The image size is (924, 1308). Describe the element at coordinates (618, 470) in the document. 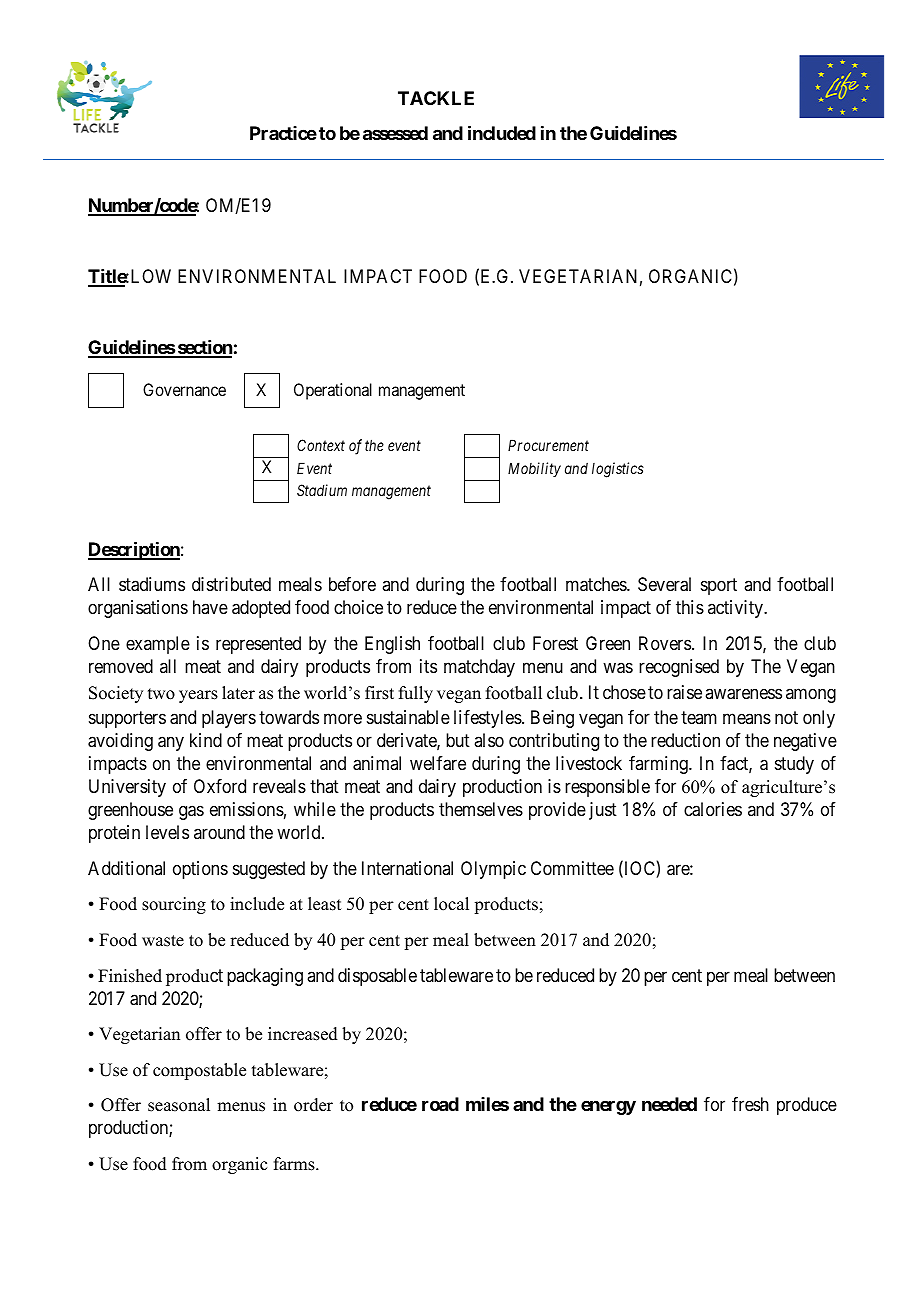

I see `logistics` at that location.
